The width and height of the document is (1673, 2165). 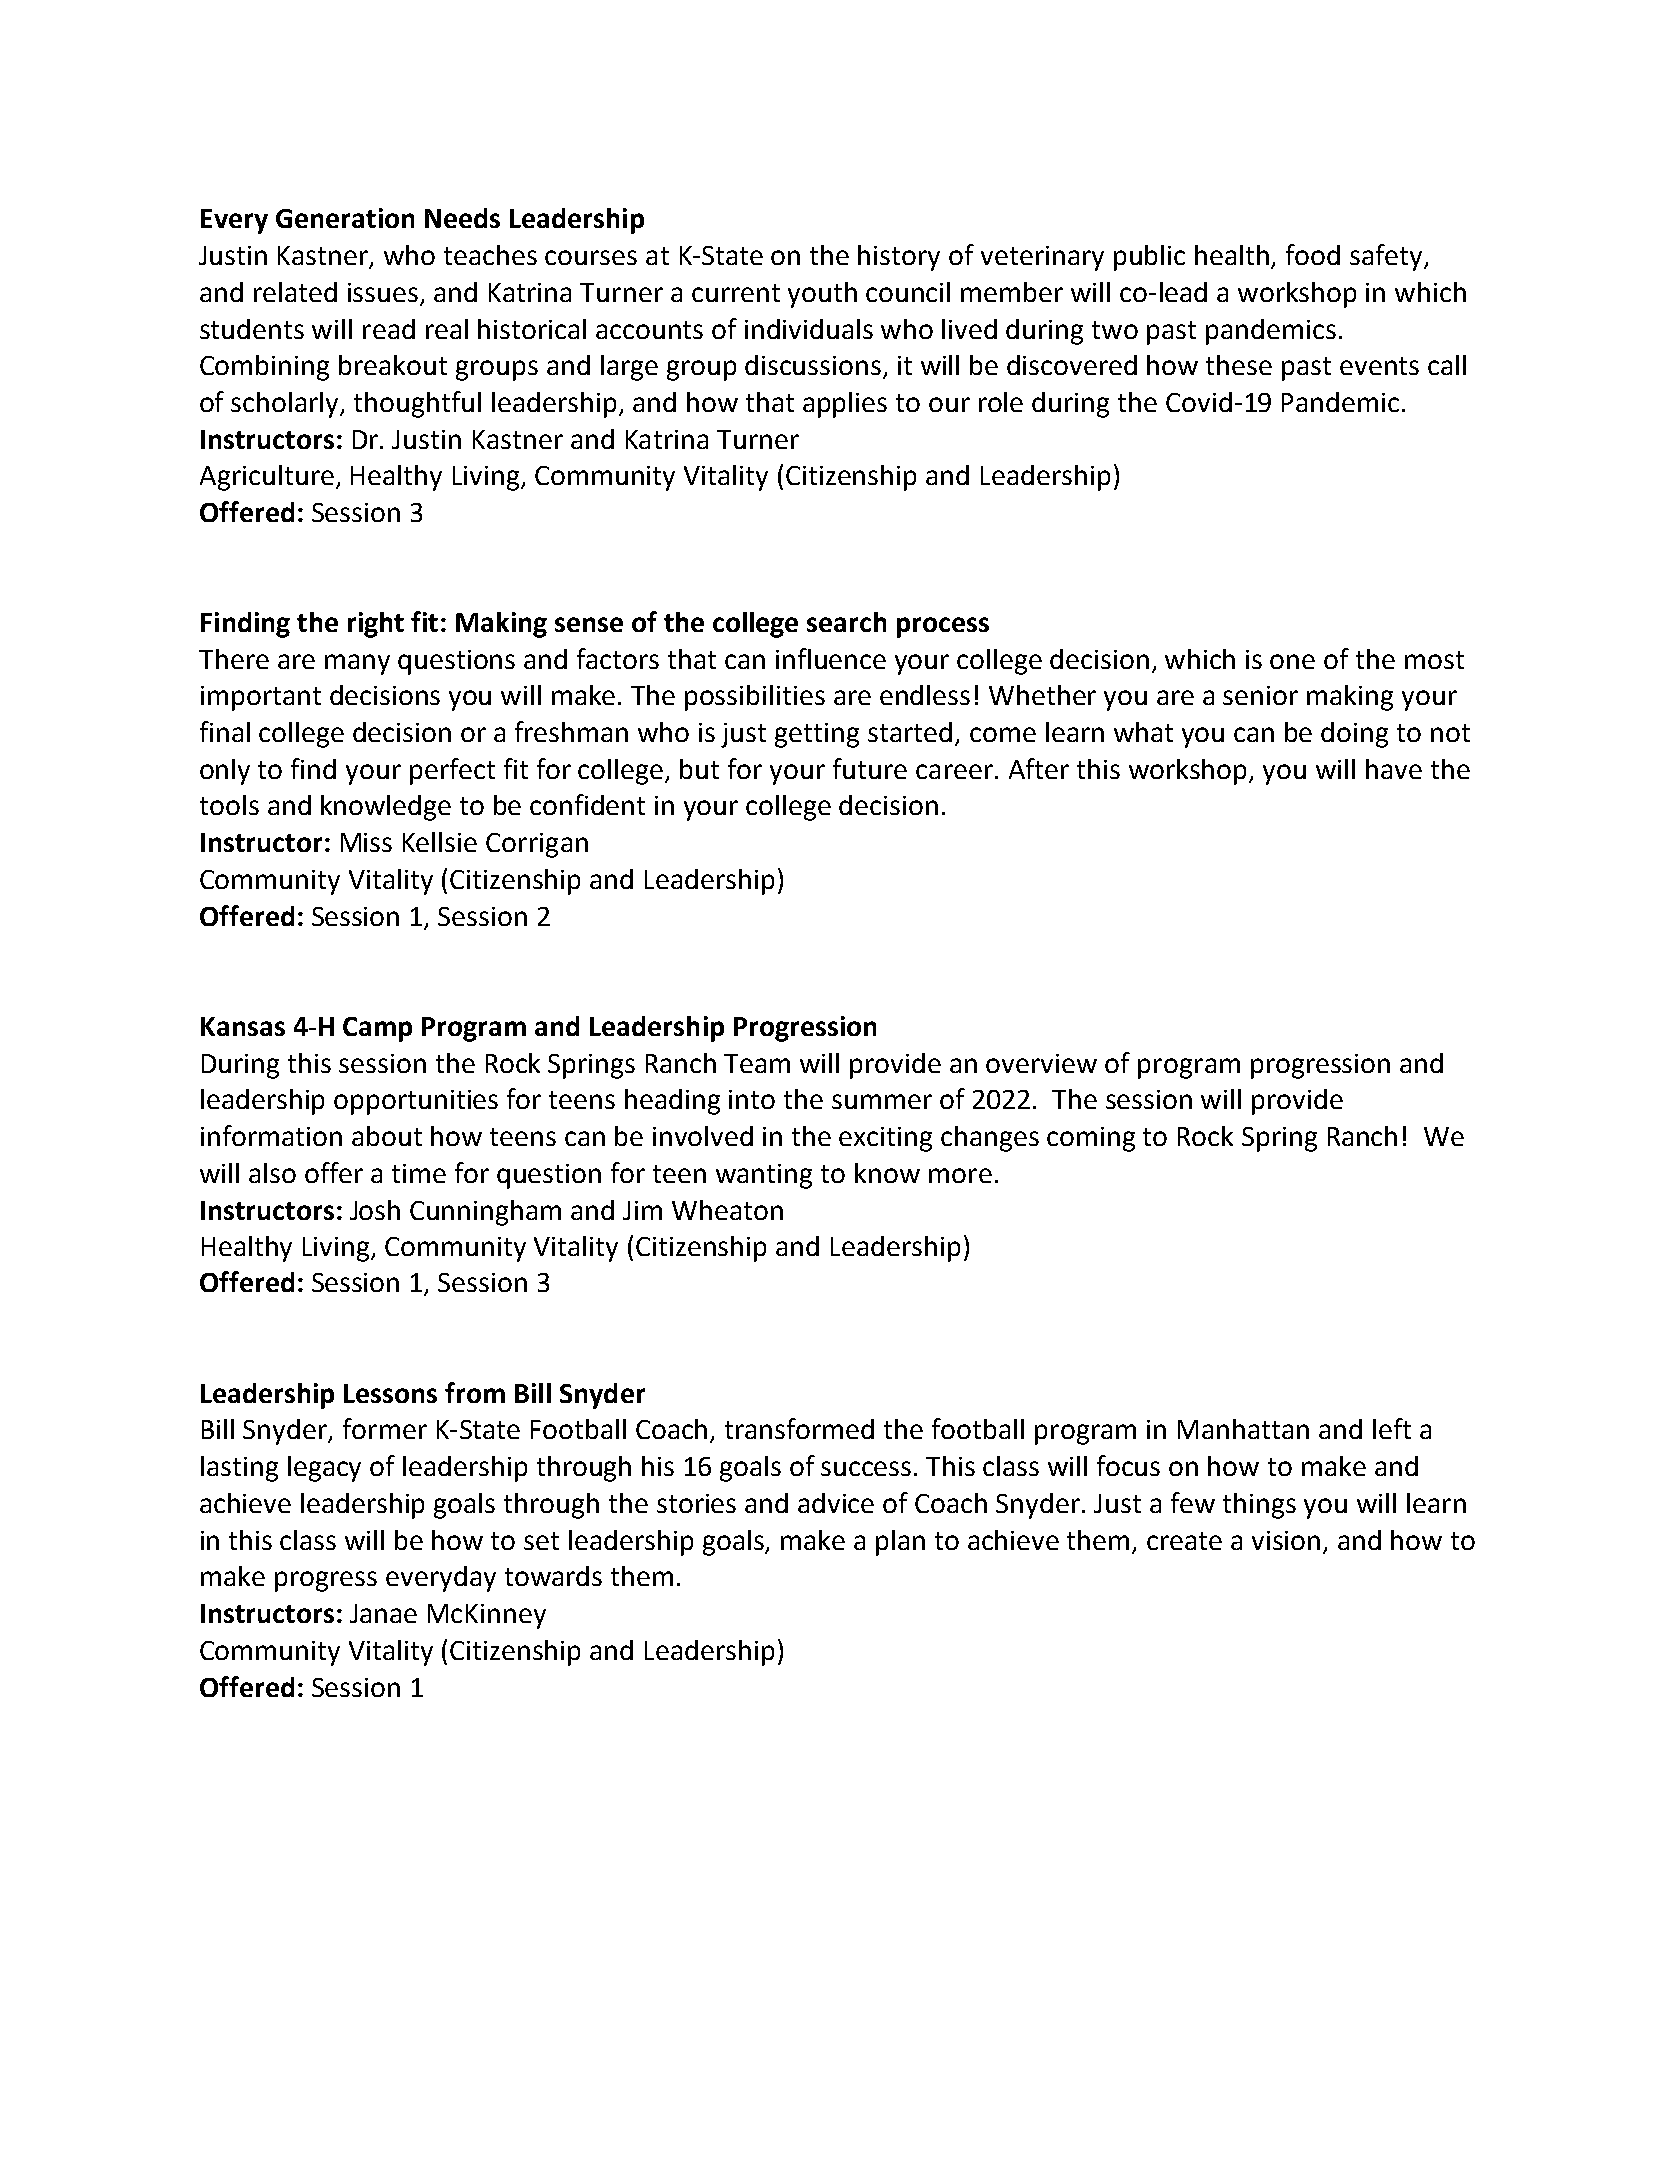 I want to click on about, so click(x=387, y=1136).
